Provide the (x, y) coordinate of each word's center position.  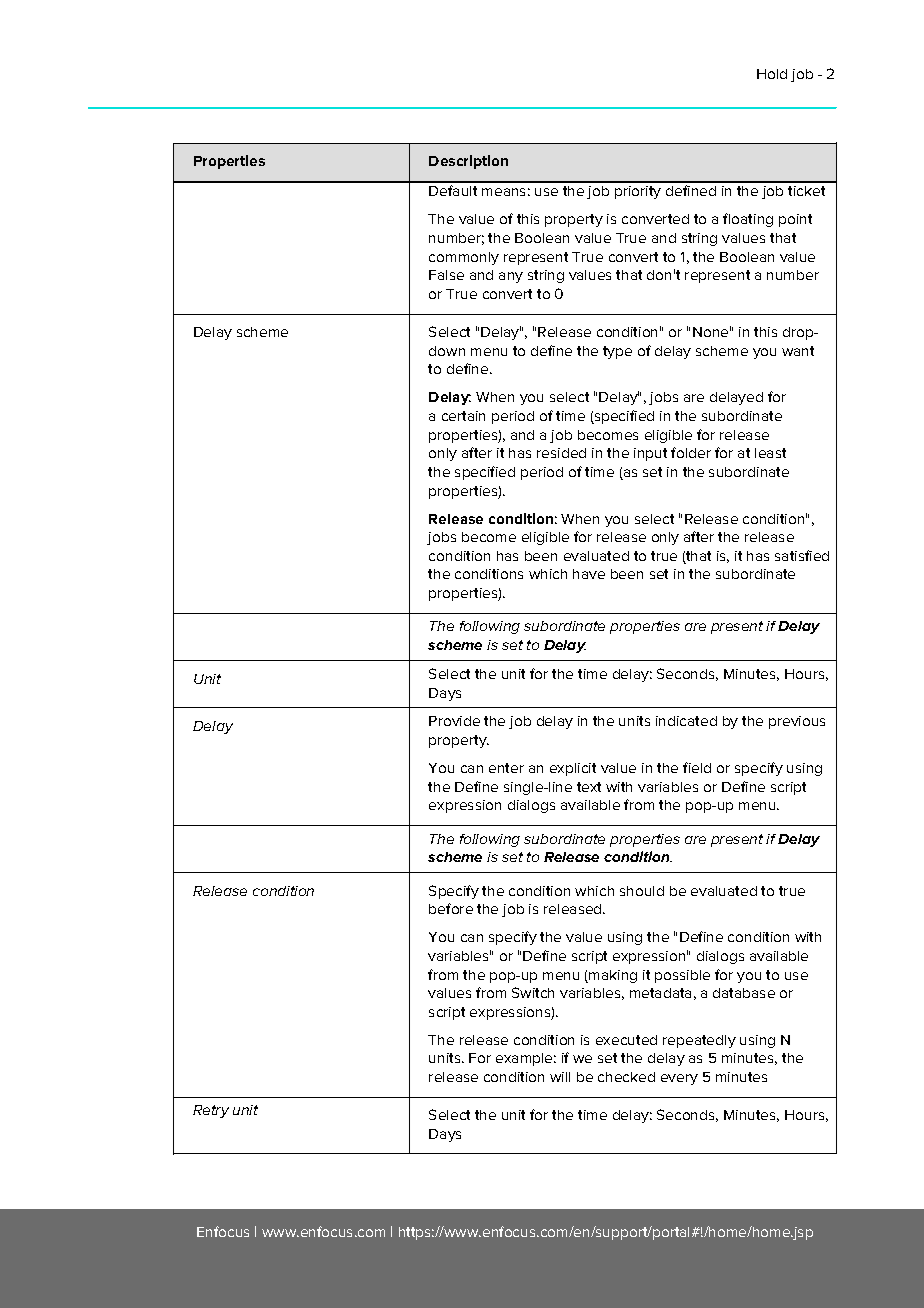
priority (638, 192)
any (511, 277)
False (446, 275)
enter (506, 768)
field (697, 767)
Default (453, 190)
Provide (454, 721)
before (451, 908)
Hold (772, 74)
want (798, 351)
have (589, 574)
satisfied (802, 555)
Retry (211, 1111)
